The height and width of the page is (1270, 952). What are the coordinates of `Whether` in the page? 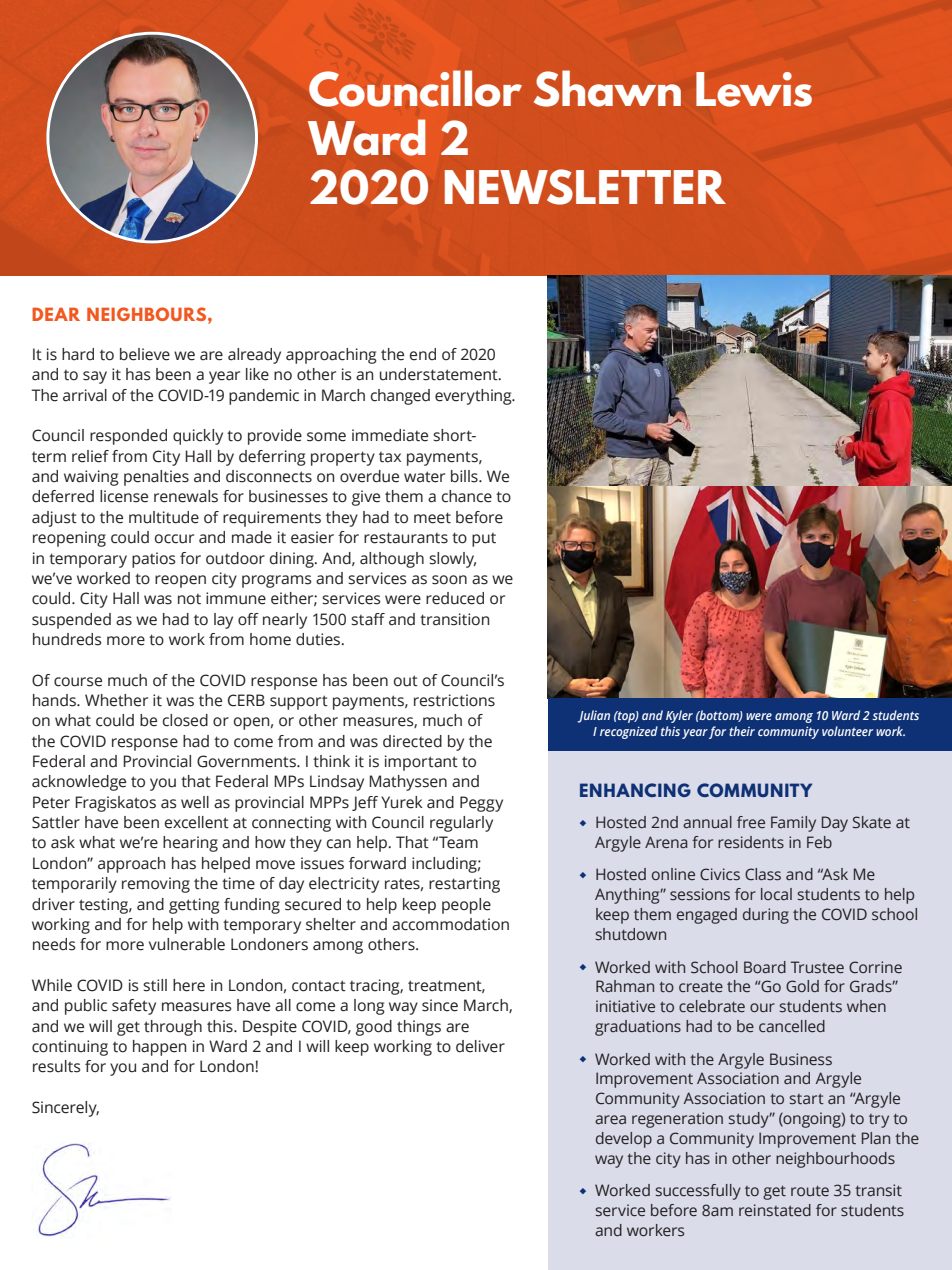 It's located at (116, 700).
